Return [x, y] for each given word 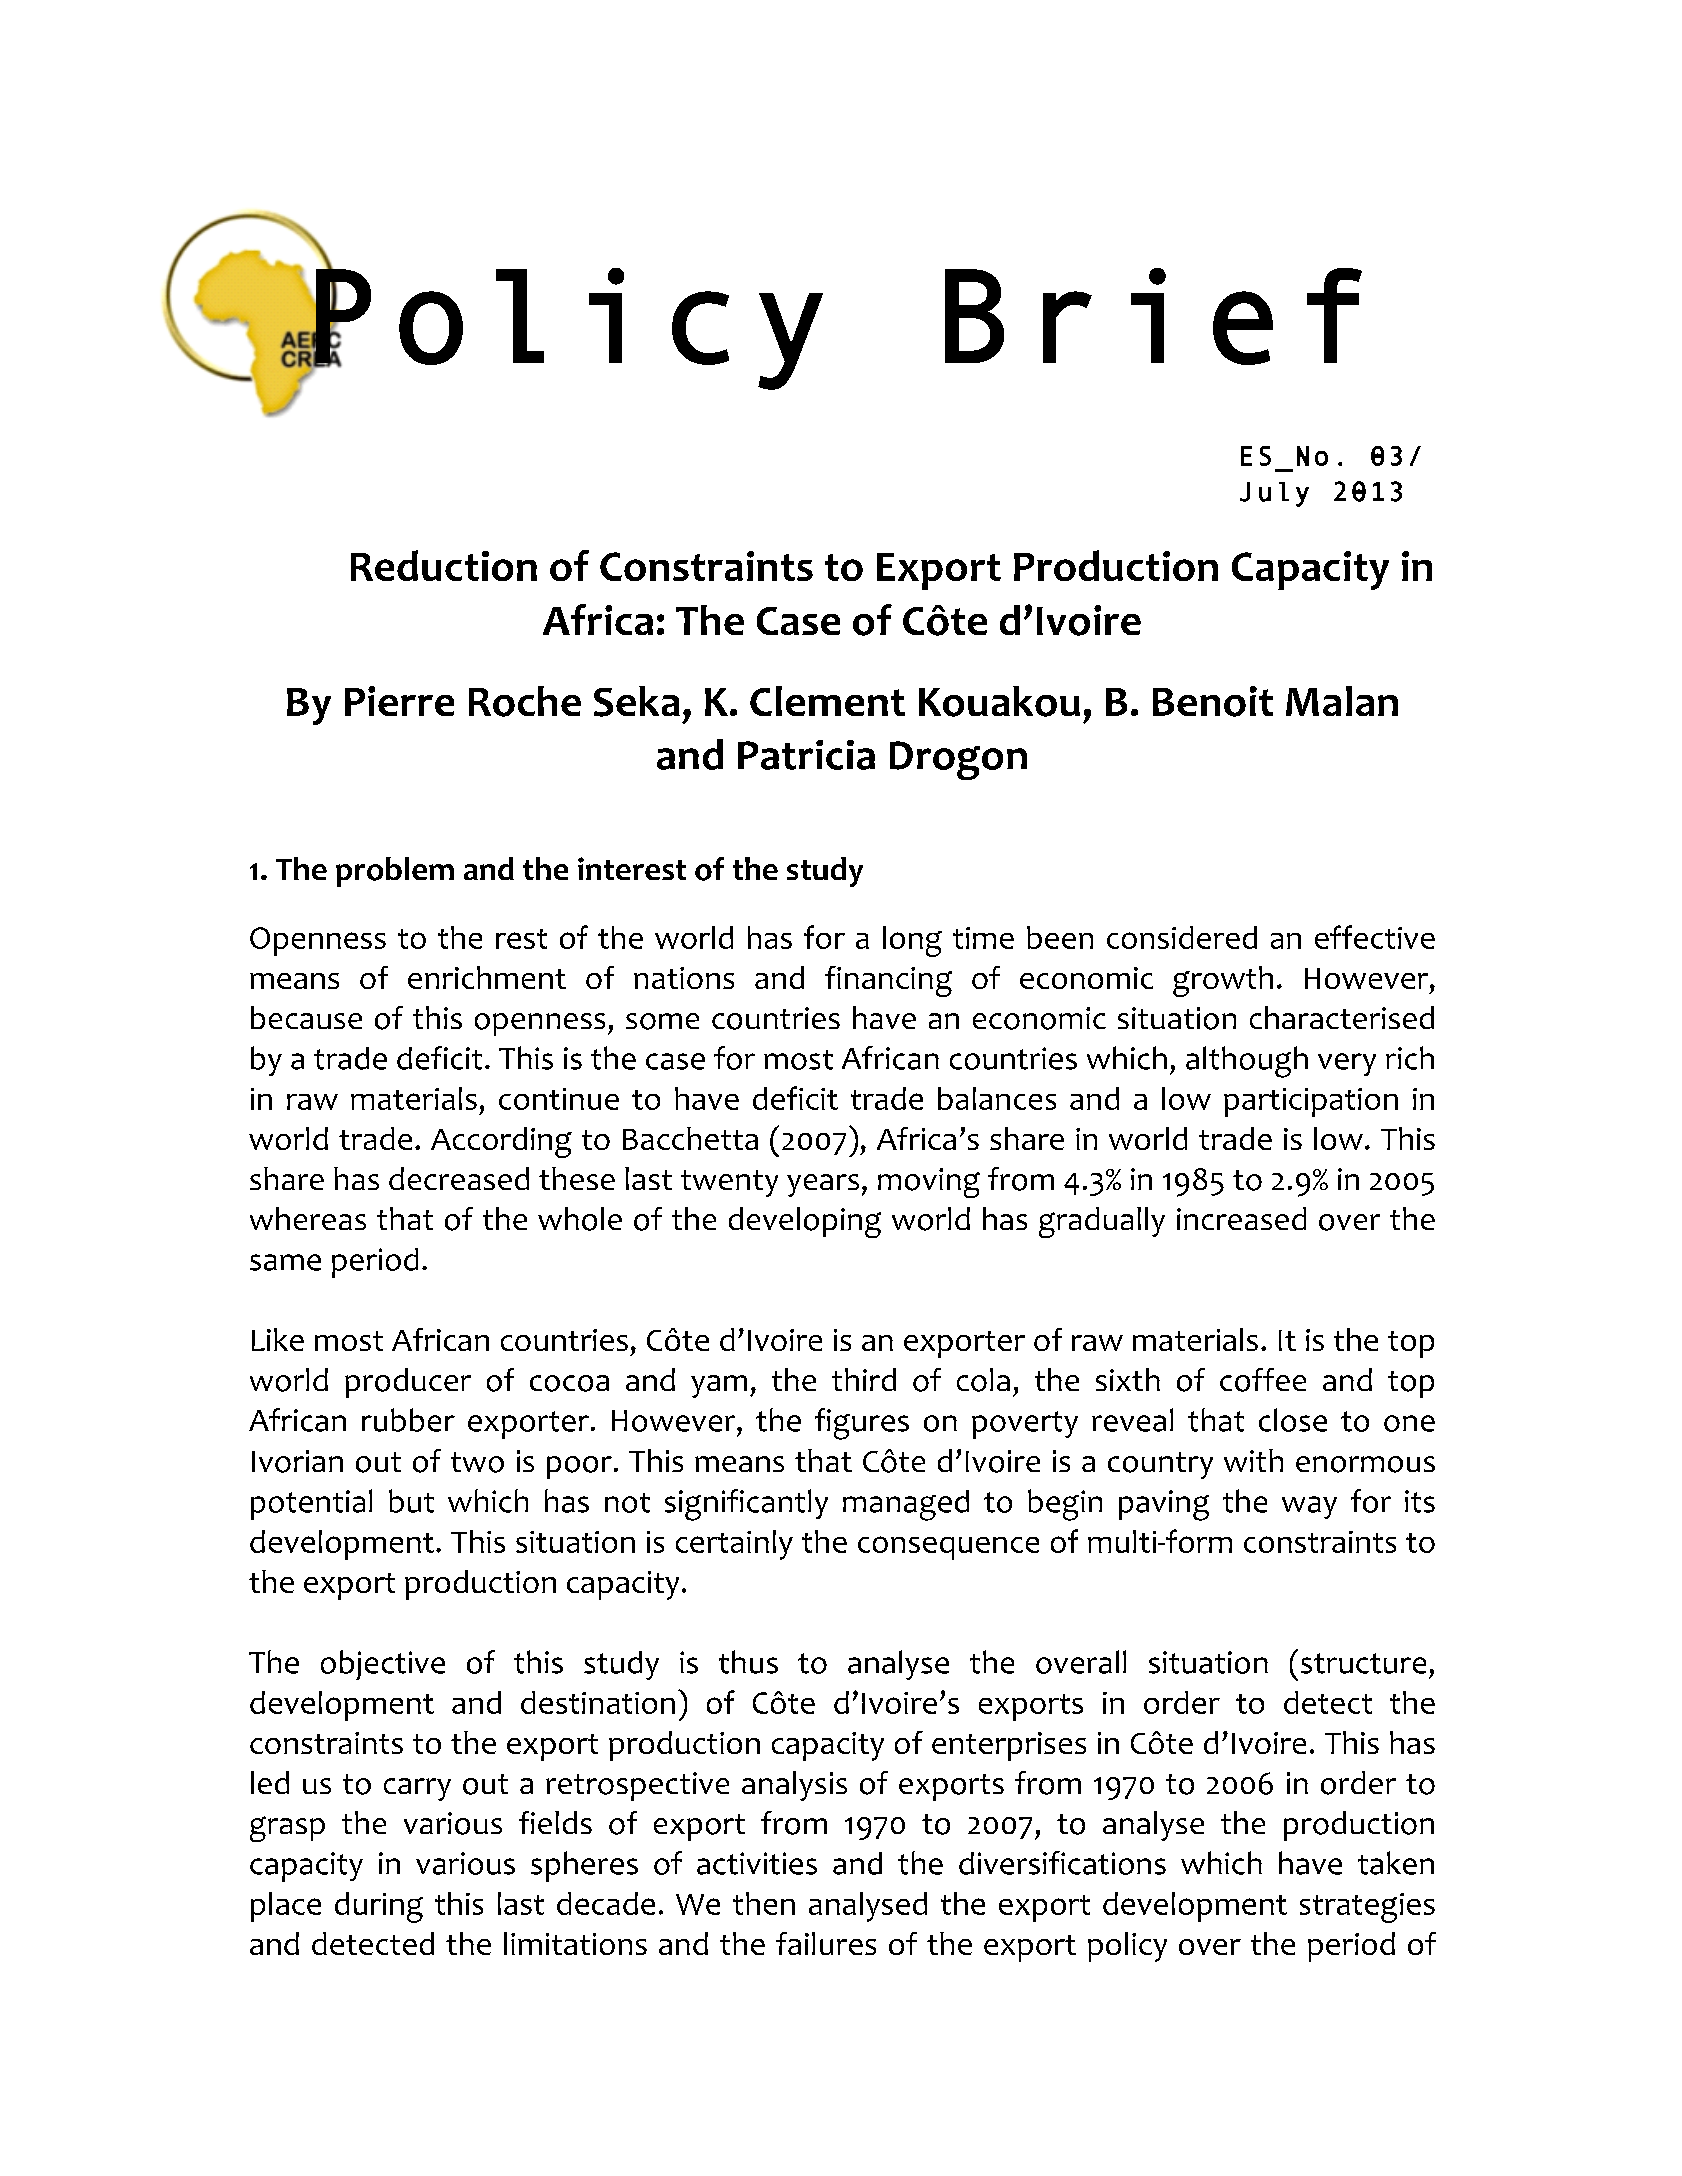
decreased [459, 1178]
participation [1311, 1102]
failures [826, 1943]
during [379, 1907]
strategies [1367, 1908]
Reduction [444, 565]
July [1274, 494]
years [823, 1185]
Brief [1153, 316]
